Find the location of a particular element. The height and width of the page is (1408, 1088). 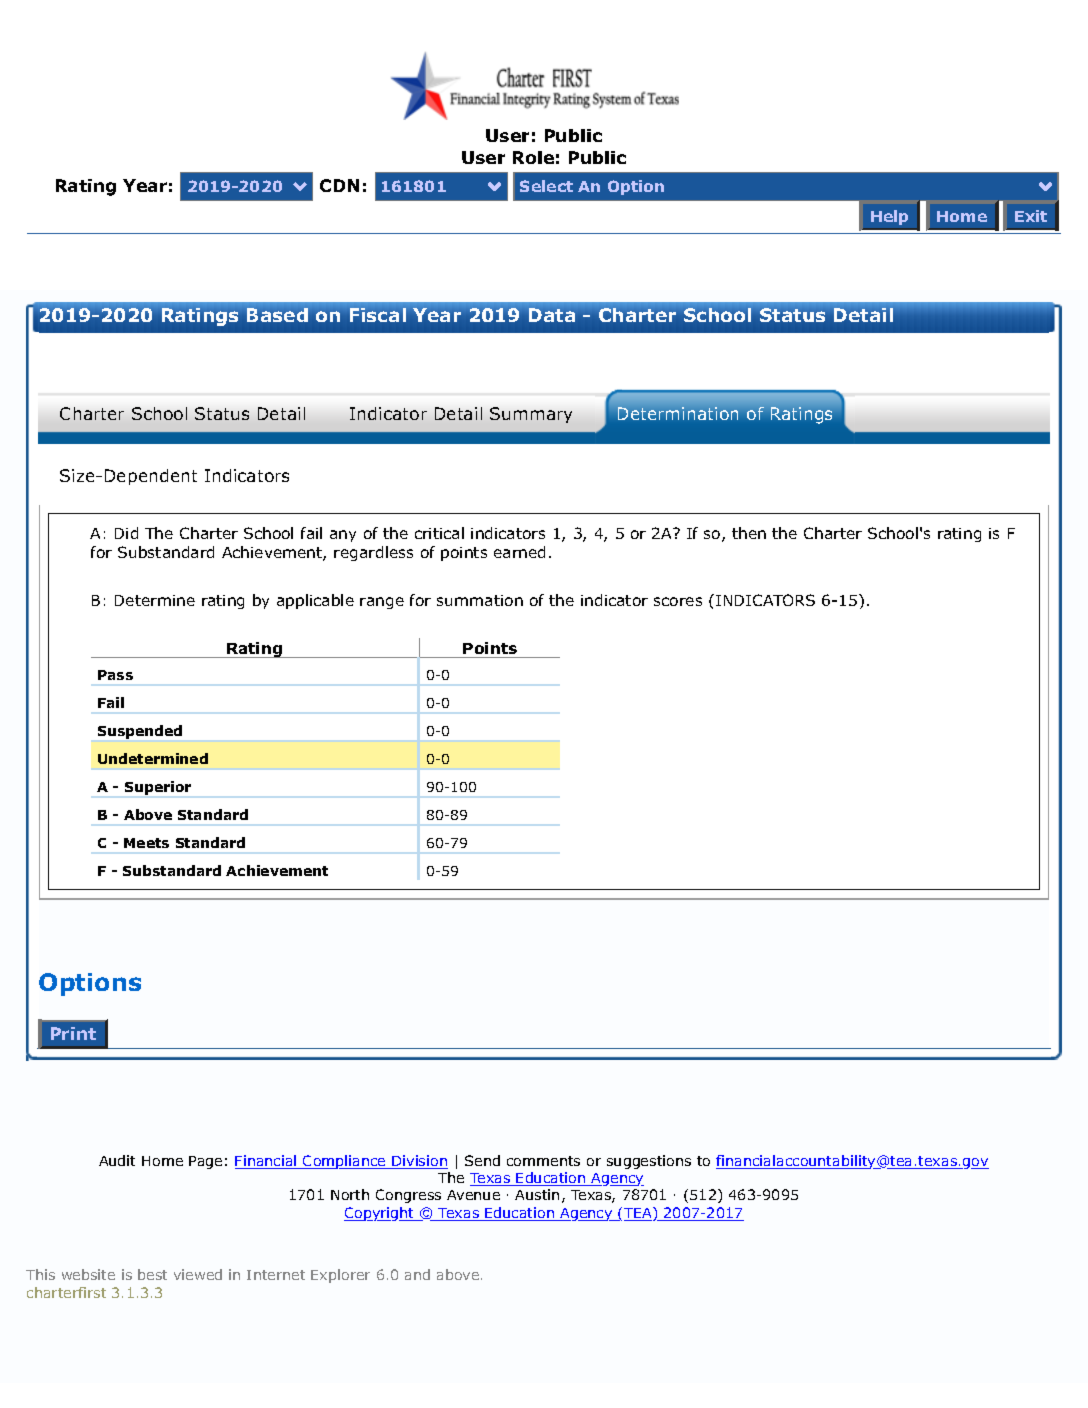

best is located at coordinates (152, 1274).
